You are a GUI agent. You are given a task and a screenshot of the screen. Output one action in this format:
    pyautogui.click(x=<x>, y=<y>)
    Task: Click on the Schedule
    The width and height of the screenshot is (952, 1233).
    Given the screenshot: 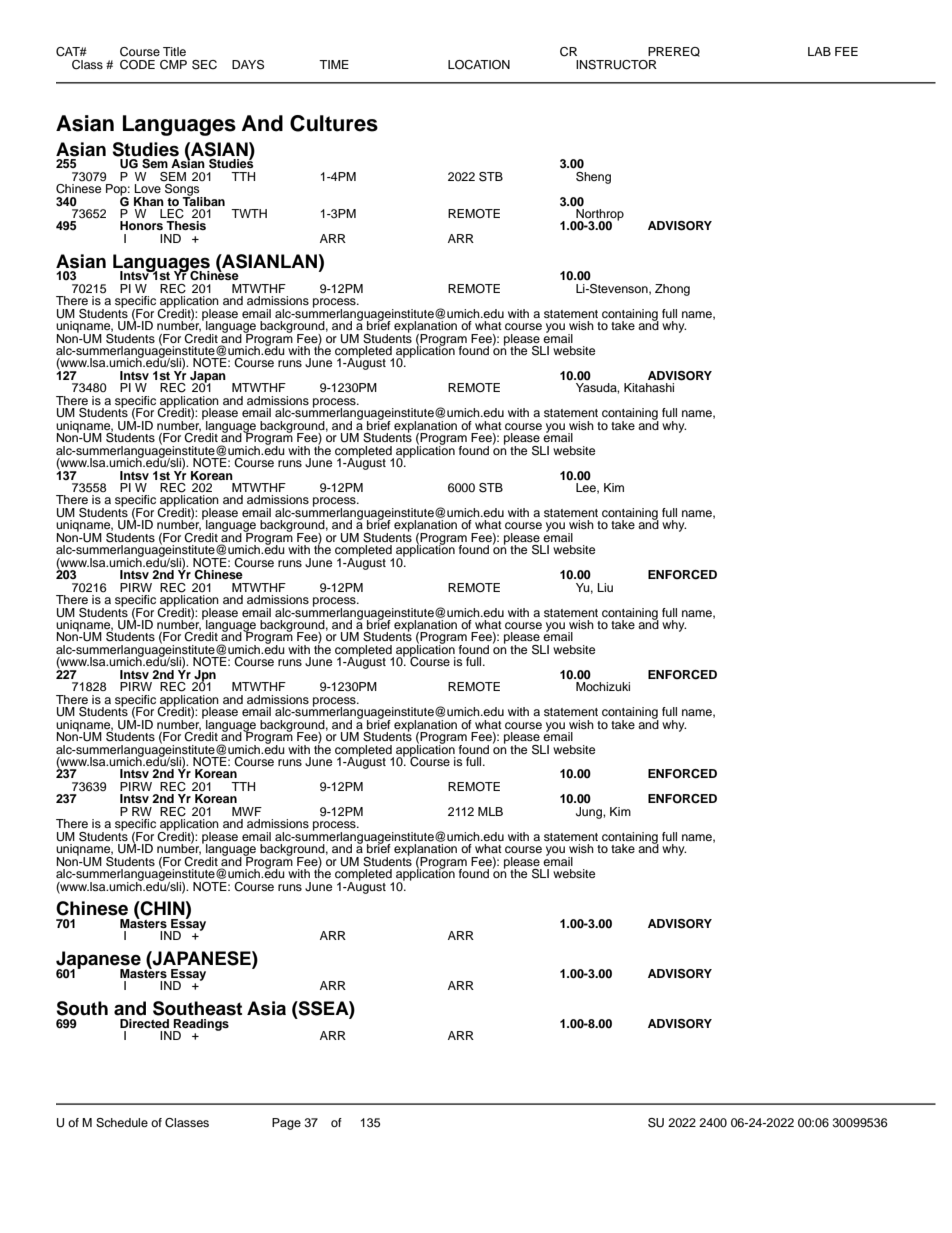 What is the action you would take?
    pyautogui.click(x=122, y=1123)
